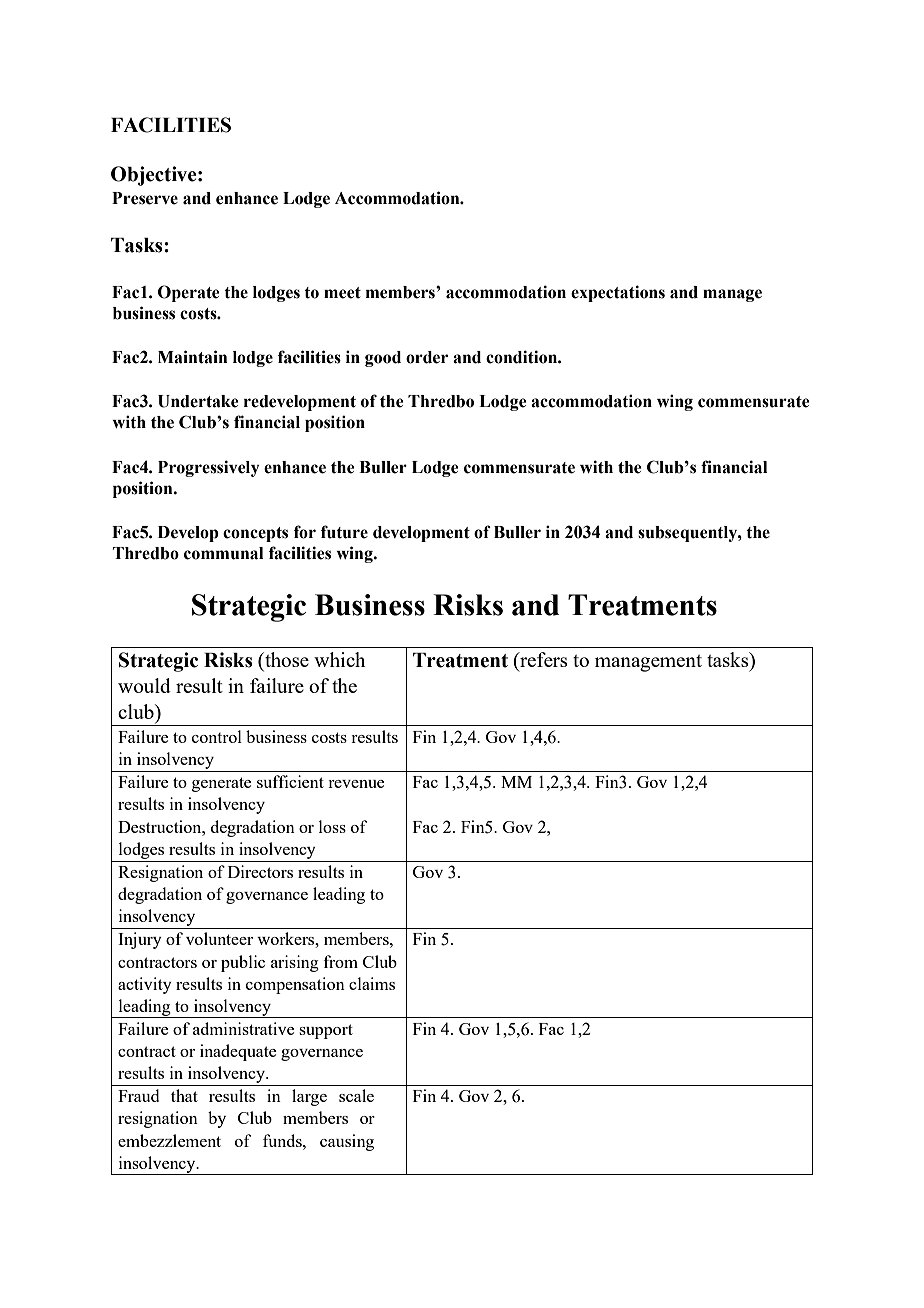  I want to click on future, so click(344, 532).
